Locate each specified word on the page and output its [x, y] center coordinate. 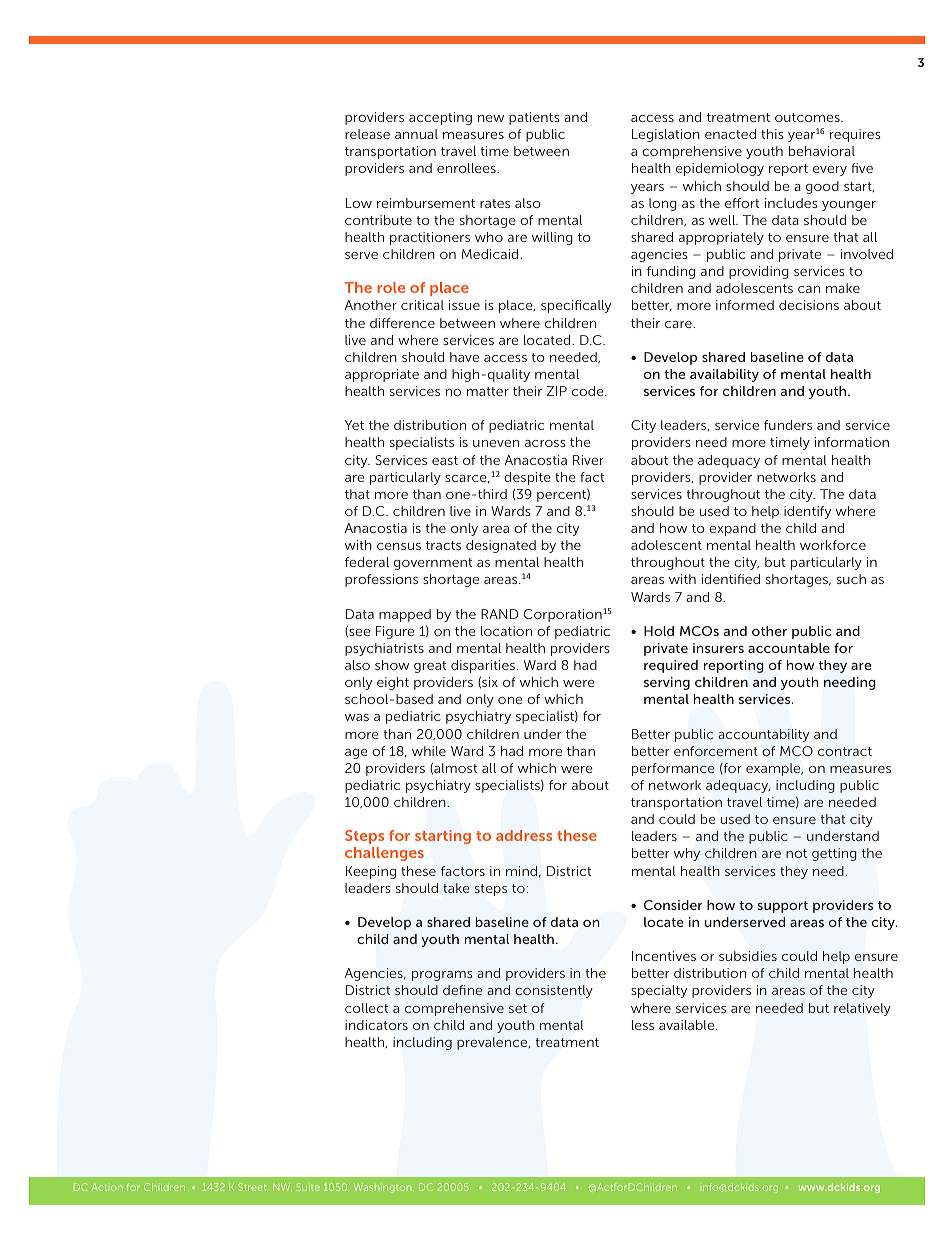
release [367, 134]
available [688, 1025]
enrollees [467, 168]
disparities [484, 666]
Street [253, 1187]
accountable [789, 648]
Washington [384, 1188]
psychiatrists [384, 649]
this [772, 134]
